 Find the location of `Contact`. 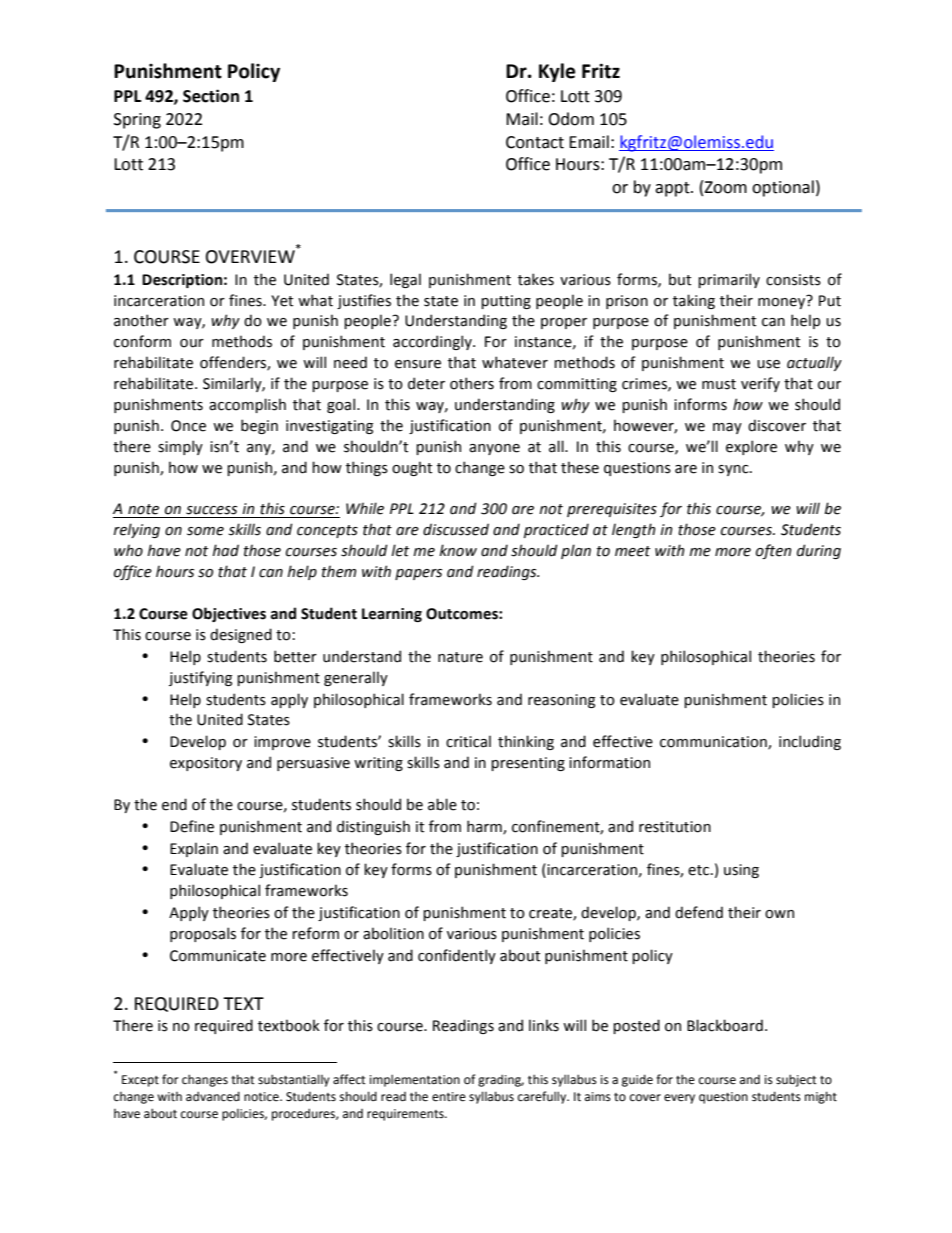

Contact is located at coordinates (535, 142).
